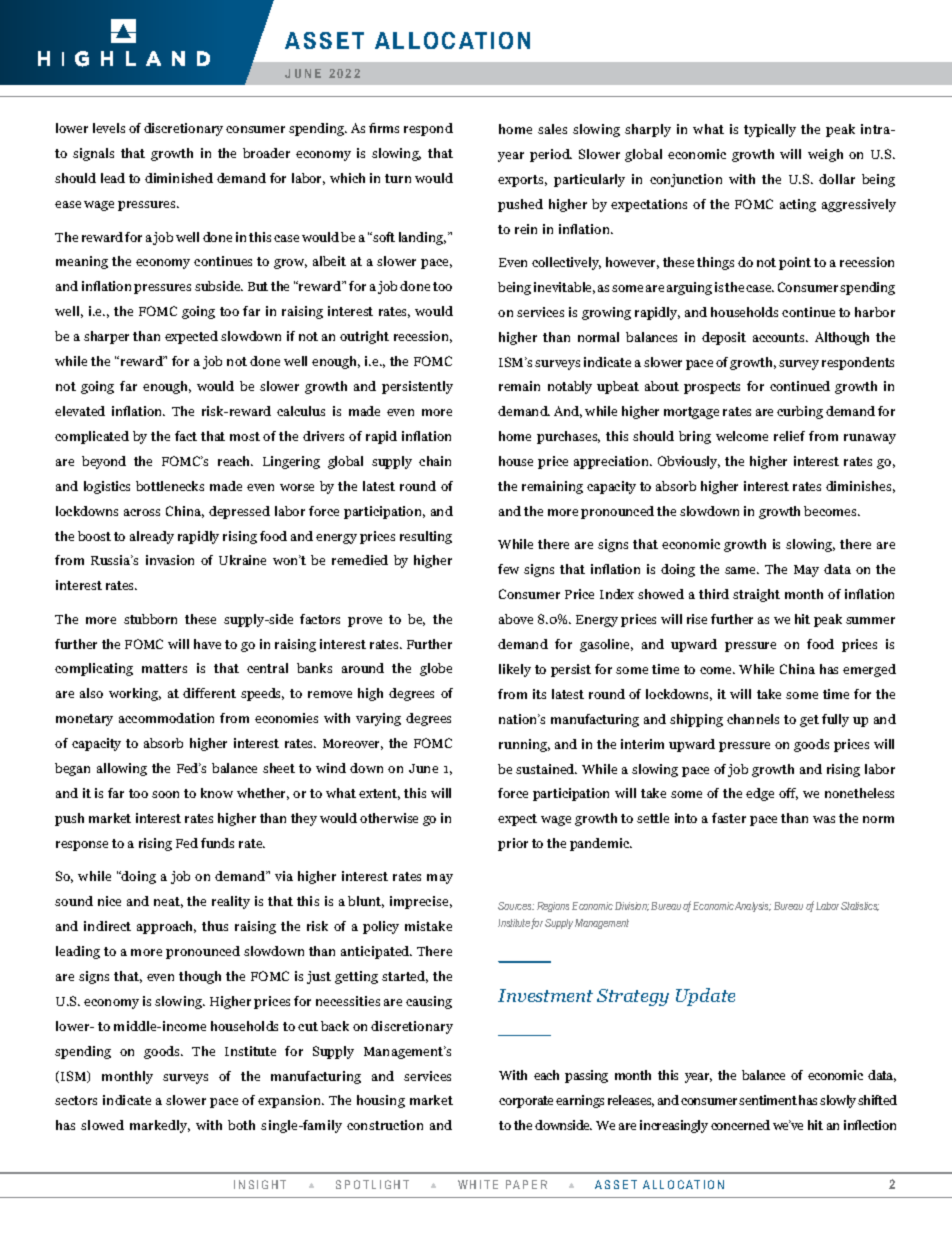 Image resolution: width=952 pixels, height=1233 pixels. Describe the element at coordinates (398, 178) in the screenshot. I see `turn` at that location.
